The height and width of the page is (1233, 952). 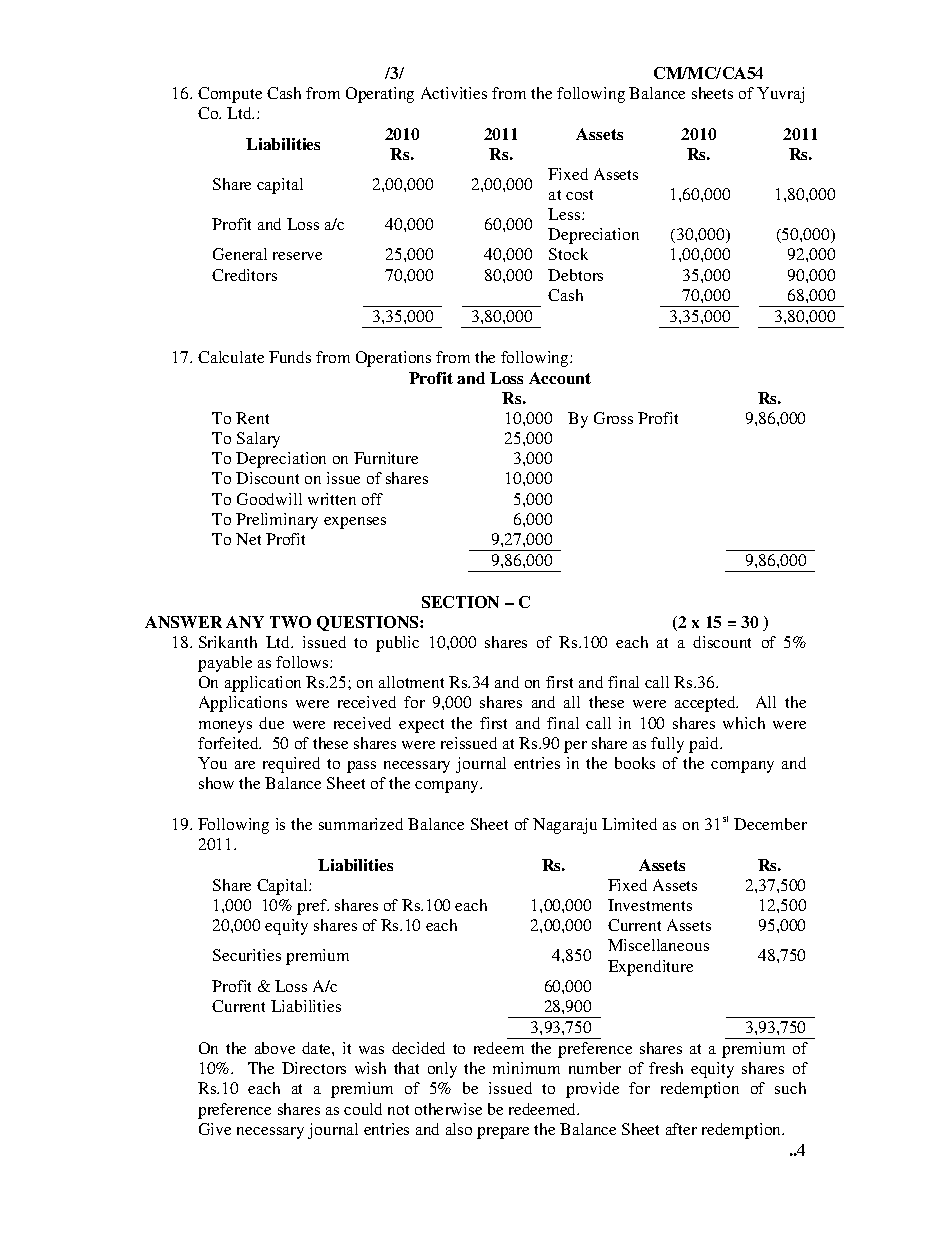 What do you see at coordinates (448, 1109) in the page?
I see `otherwise` at bounding box center [448, 1109].
